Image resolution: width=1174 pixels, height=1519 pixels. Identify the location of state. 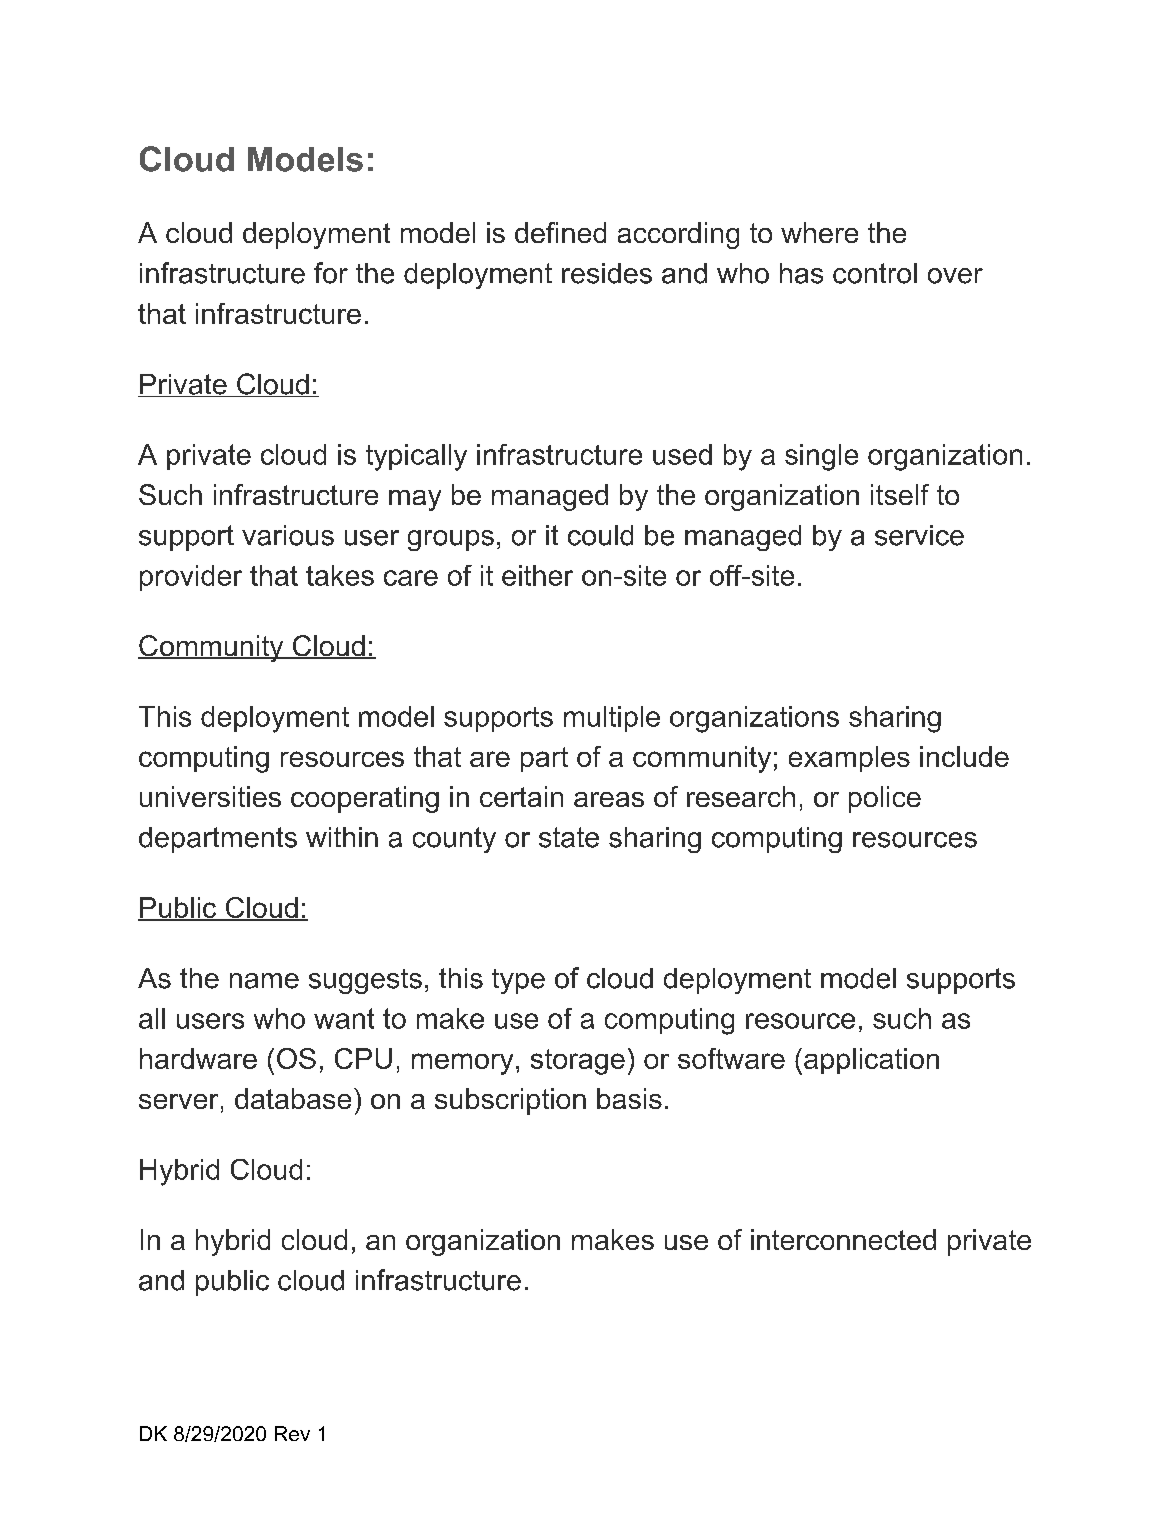
(569, 837).
